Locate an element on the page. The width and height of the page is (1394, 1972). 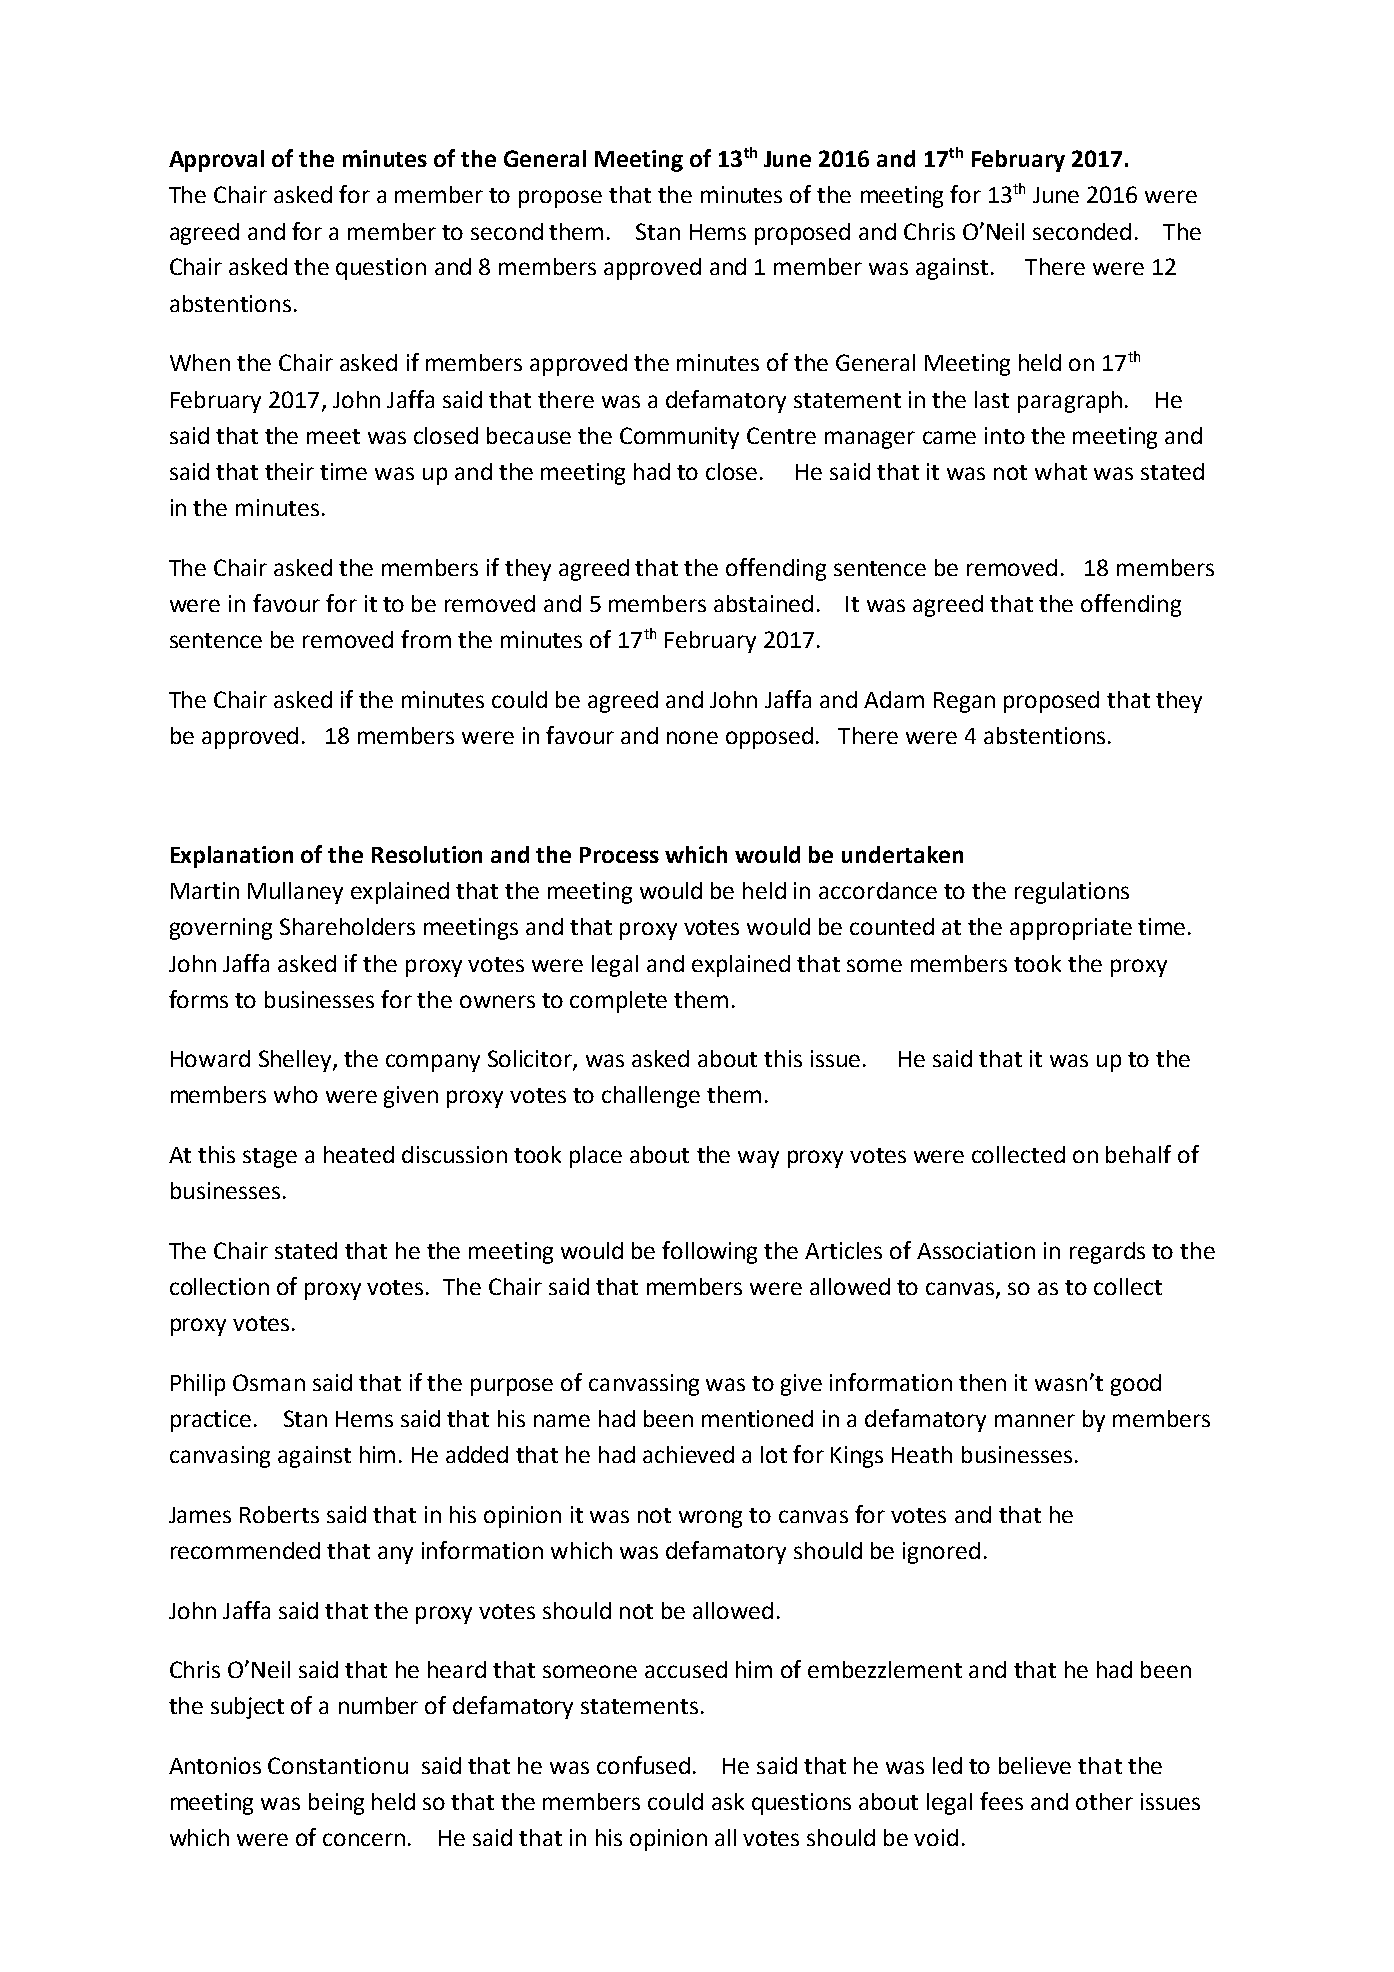
stage is located at coordinates (270, 1158).
